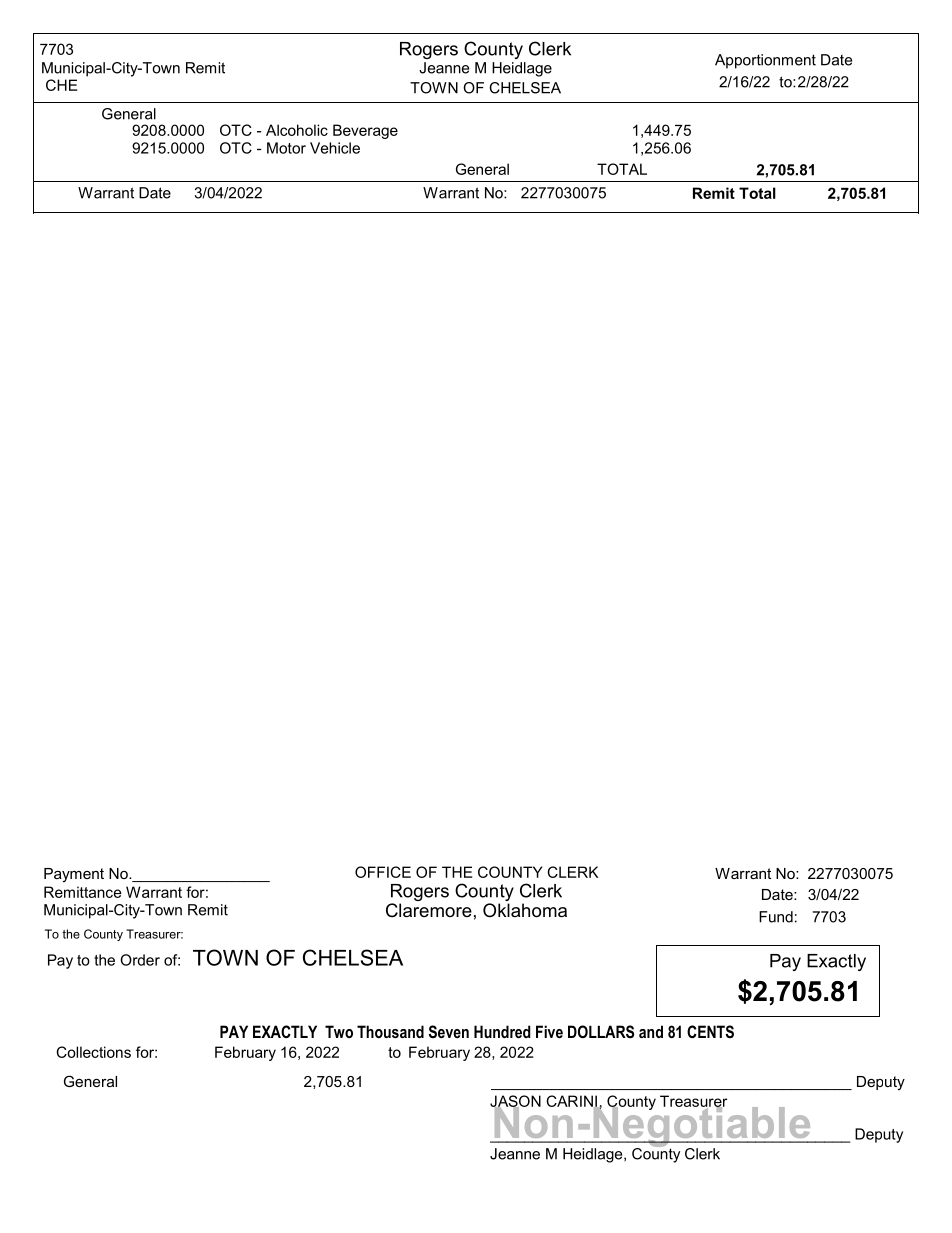  What do you see at coordinates (449, 1031) in the screenshot?
I see `Seven` at bounding box center [449, 1031].
